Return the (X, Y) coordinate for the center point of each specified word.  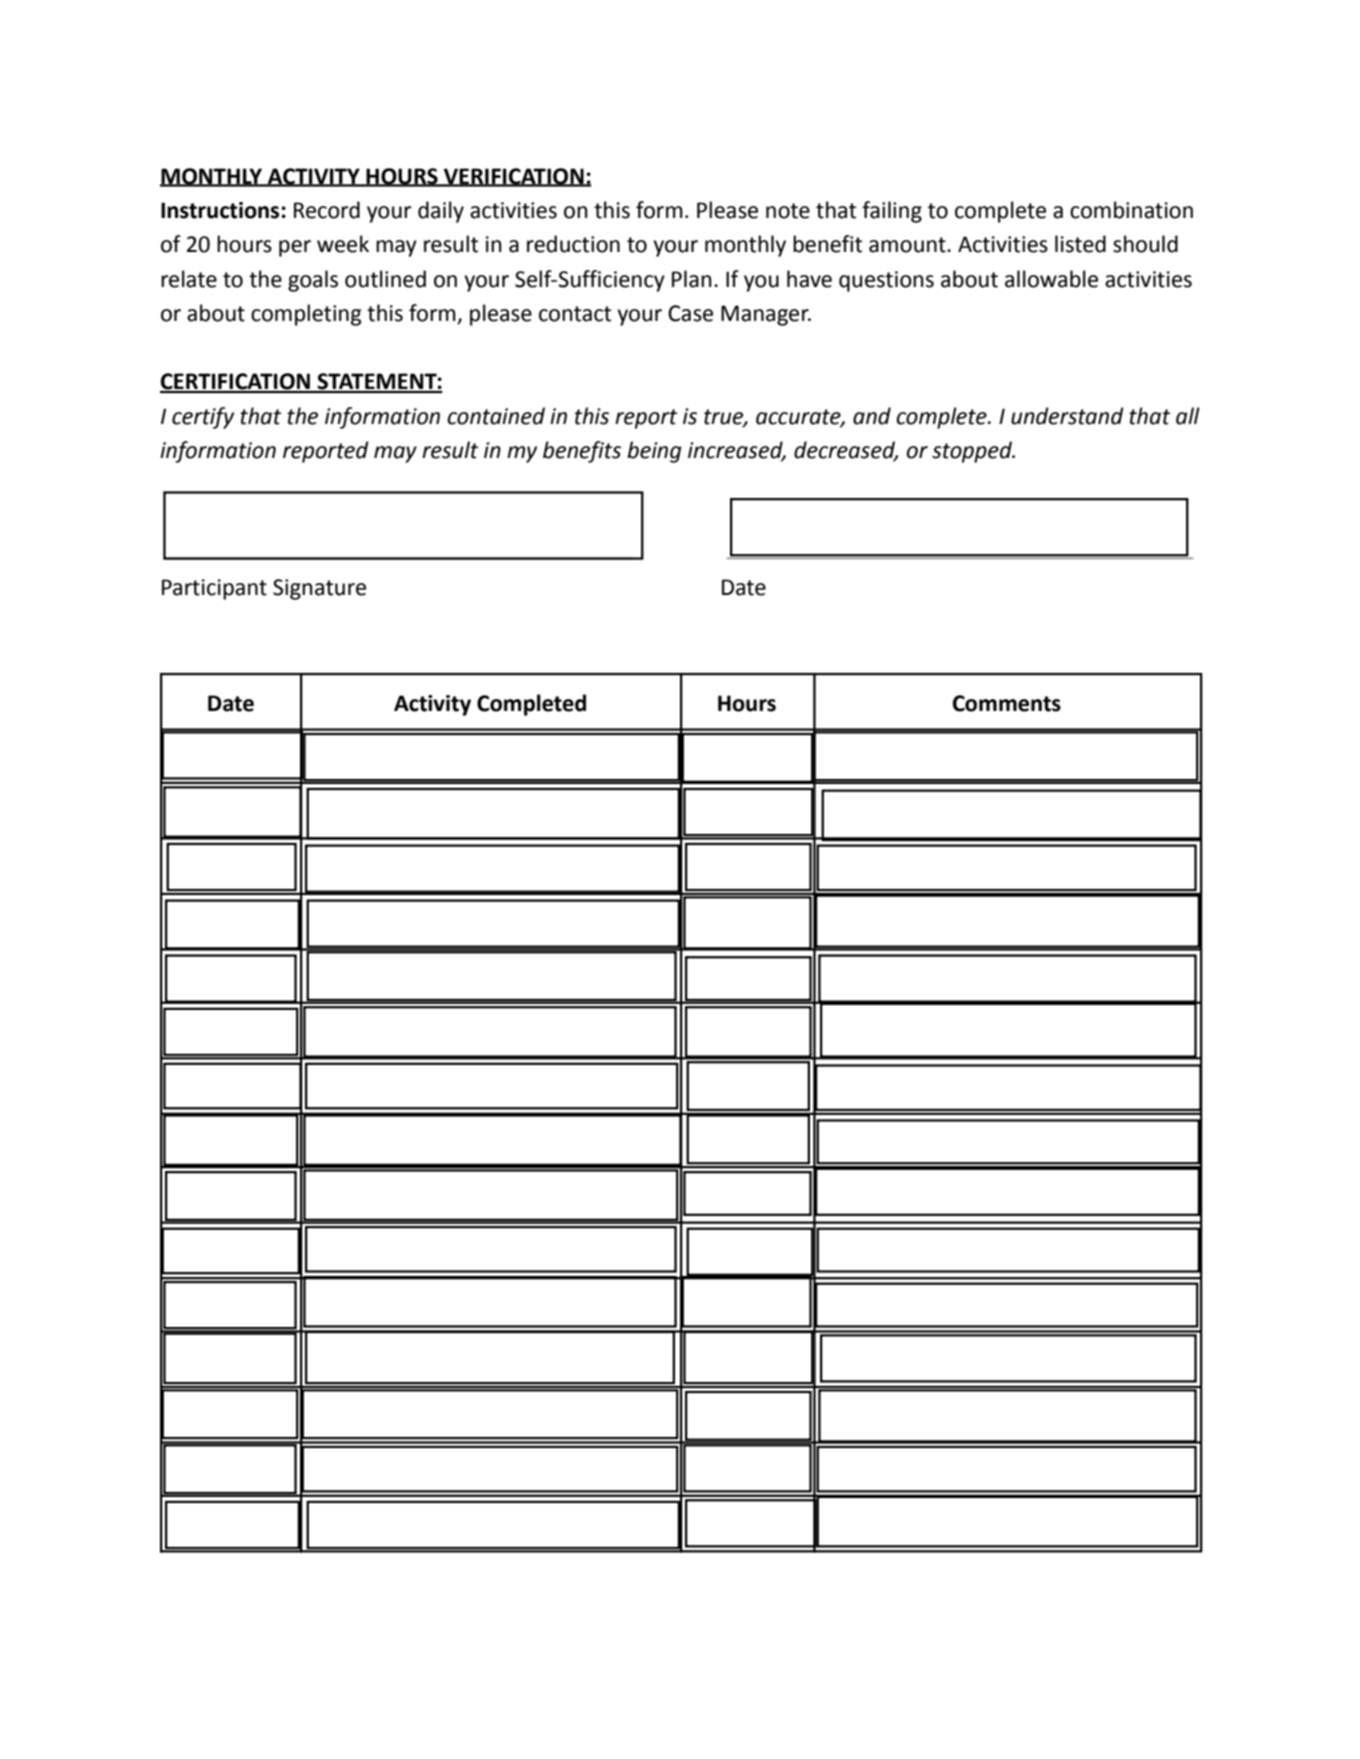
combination (1131, 210)
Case (690, 313)
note (788, 211)
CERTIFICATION (236, 382)
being (654, 452)
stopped (973, 452)
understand (1067, 416)
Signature (319, 589)
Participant (214, 589)
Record (327, 210)
